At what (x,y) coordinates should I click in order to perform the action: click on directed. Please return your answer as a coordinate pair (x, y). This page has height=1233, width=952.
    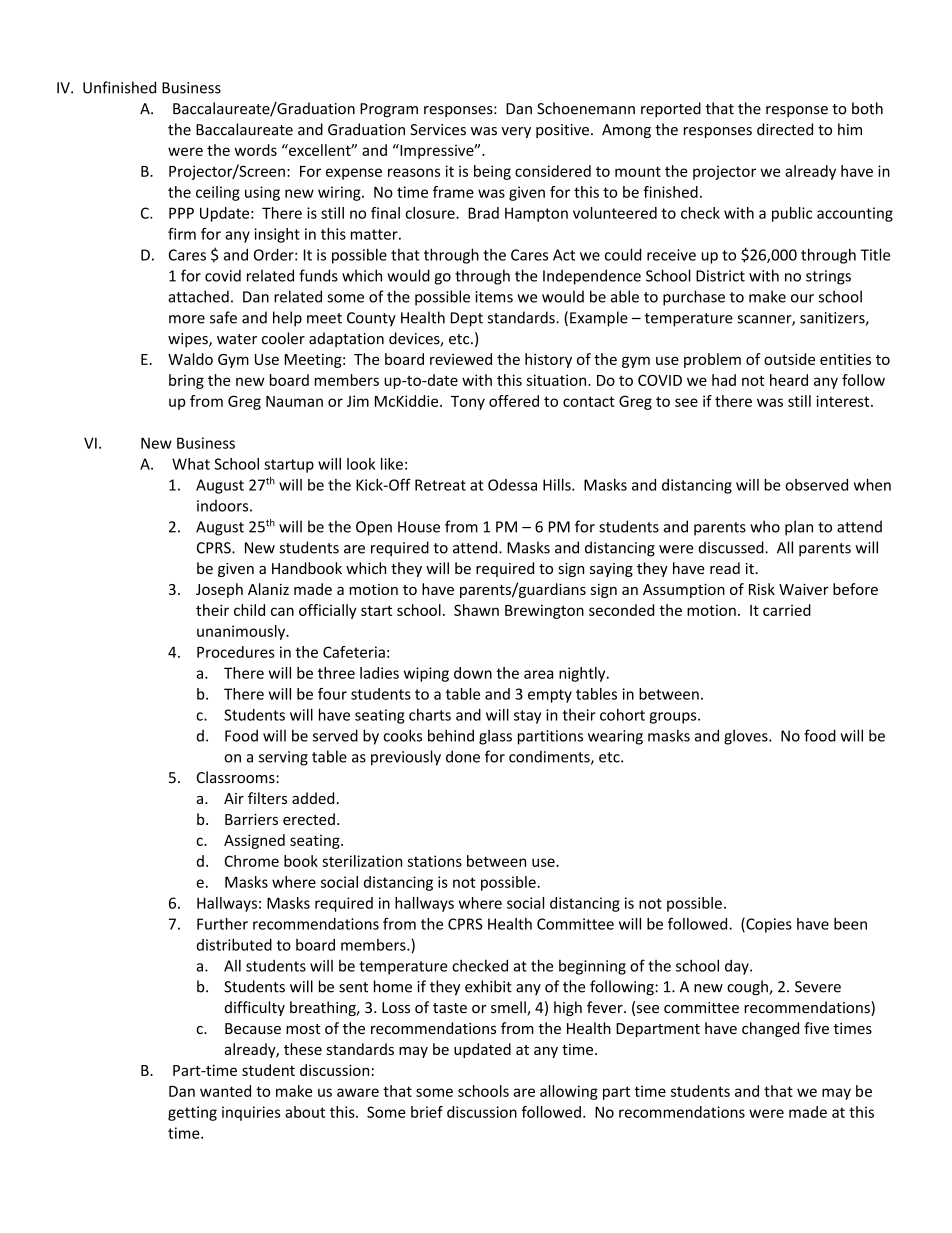
    Looking at the image, I should click on (785, 129).
